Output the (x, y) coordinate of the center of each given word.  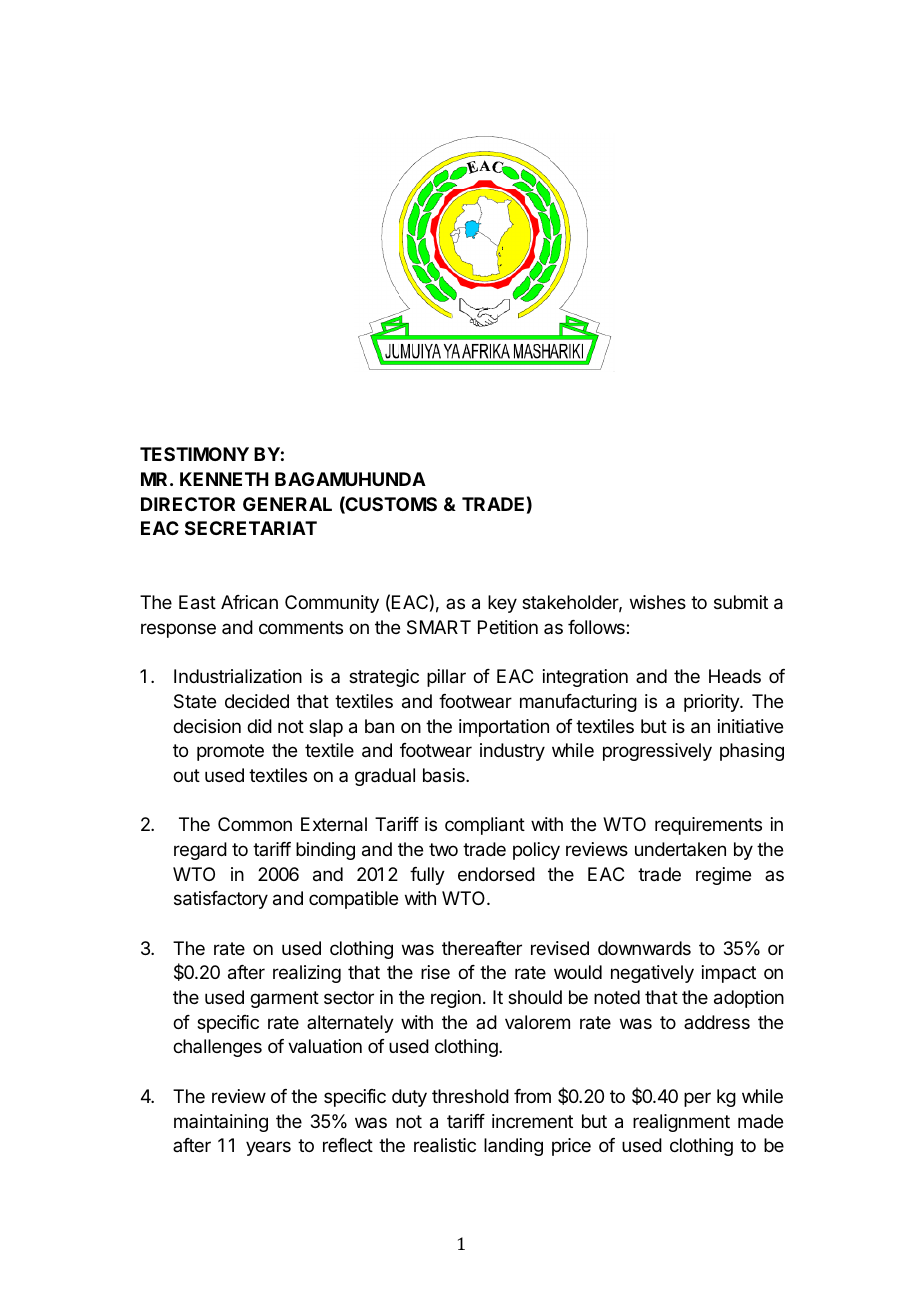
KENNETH (224, 479)
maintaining (221, 1123)
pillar (446, 678)
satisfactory (221, 900)
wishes (658, 602)
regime (723, 876)
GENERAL (287, 504)
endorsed (496, 874)
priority (712, 703)
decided (257, 701)
